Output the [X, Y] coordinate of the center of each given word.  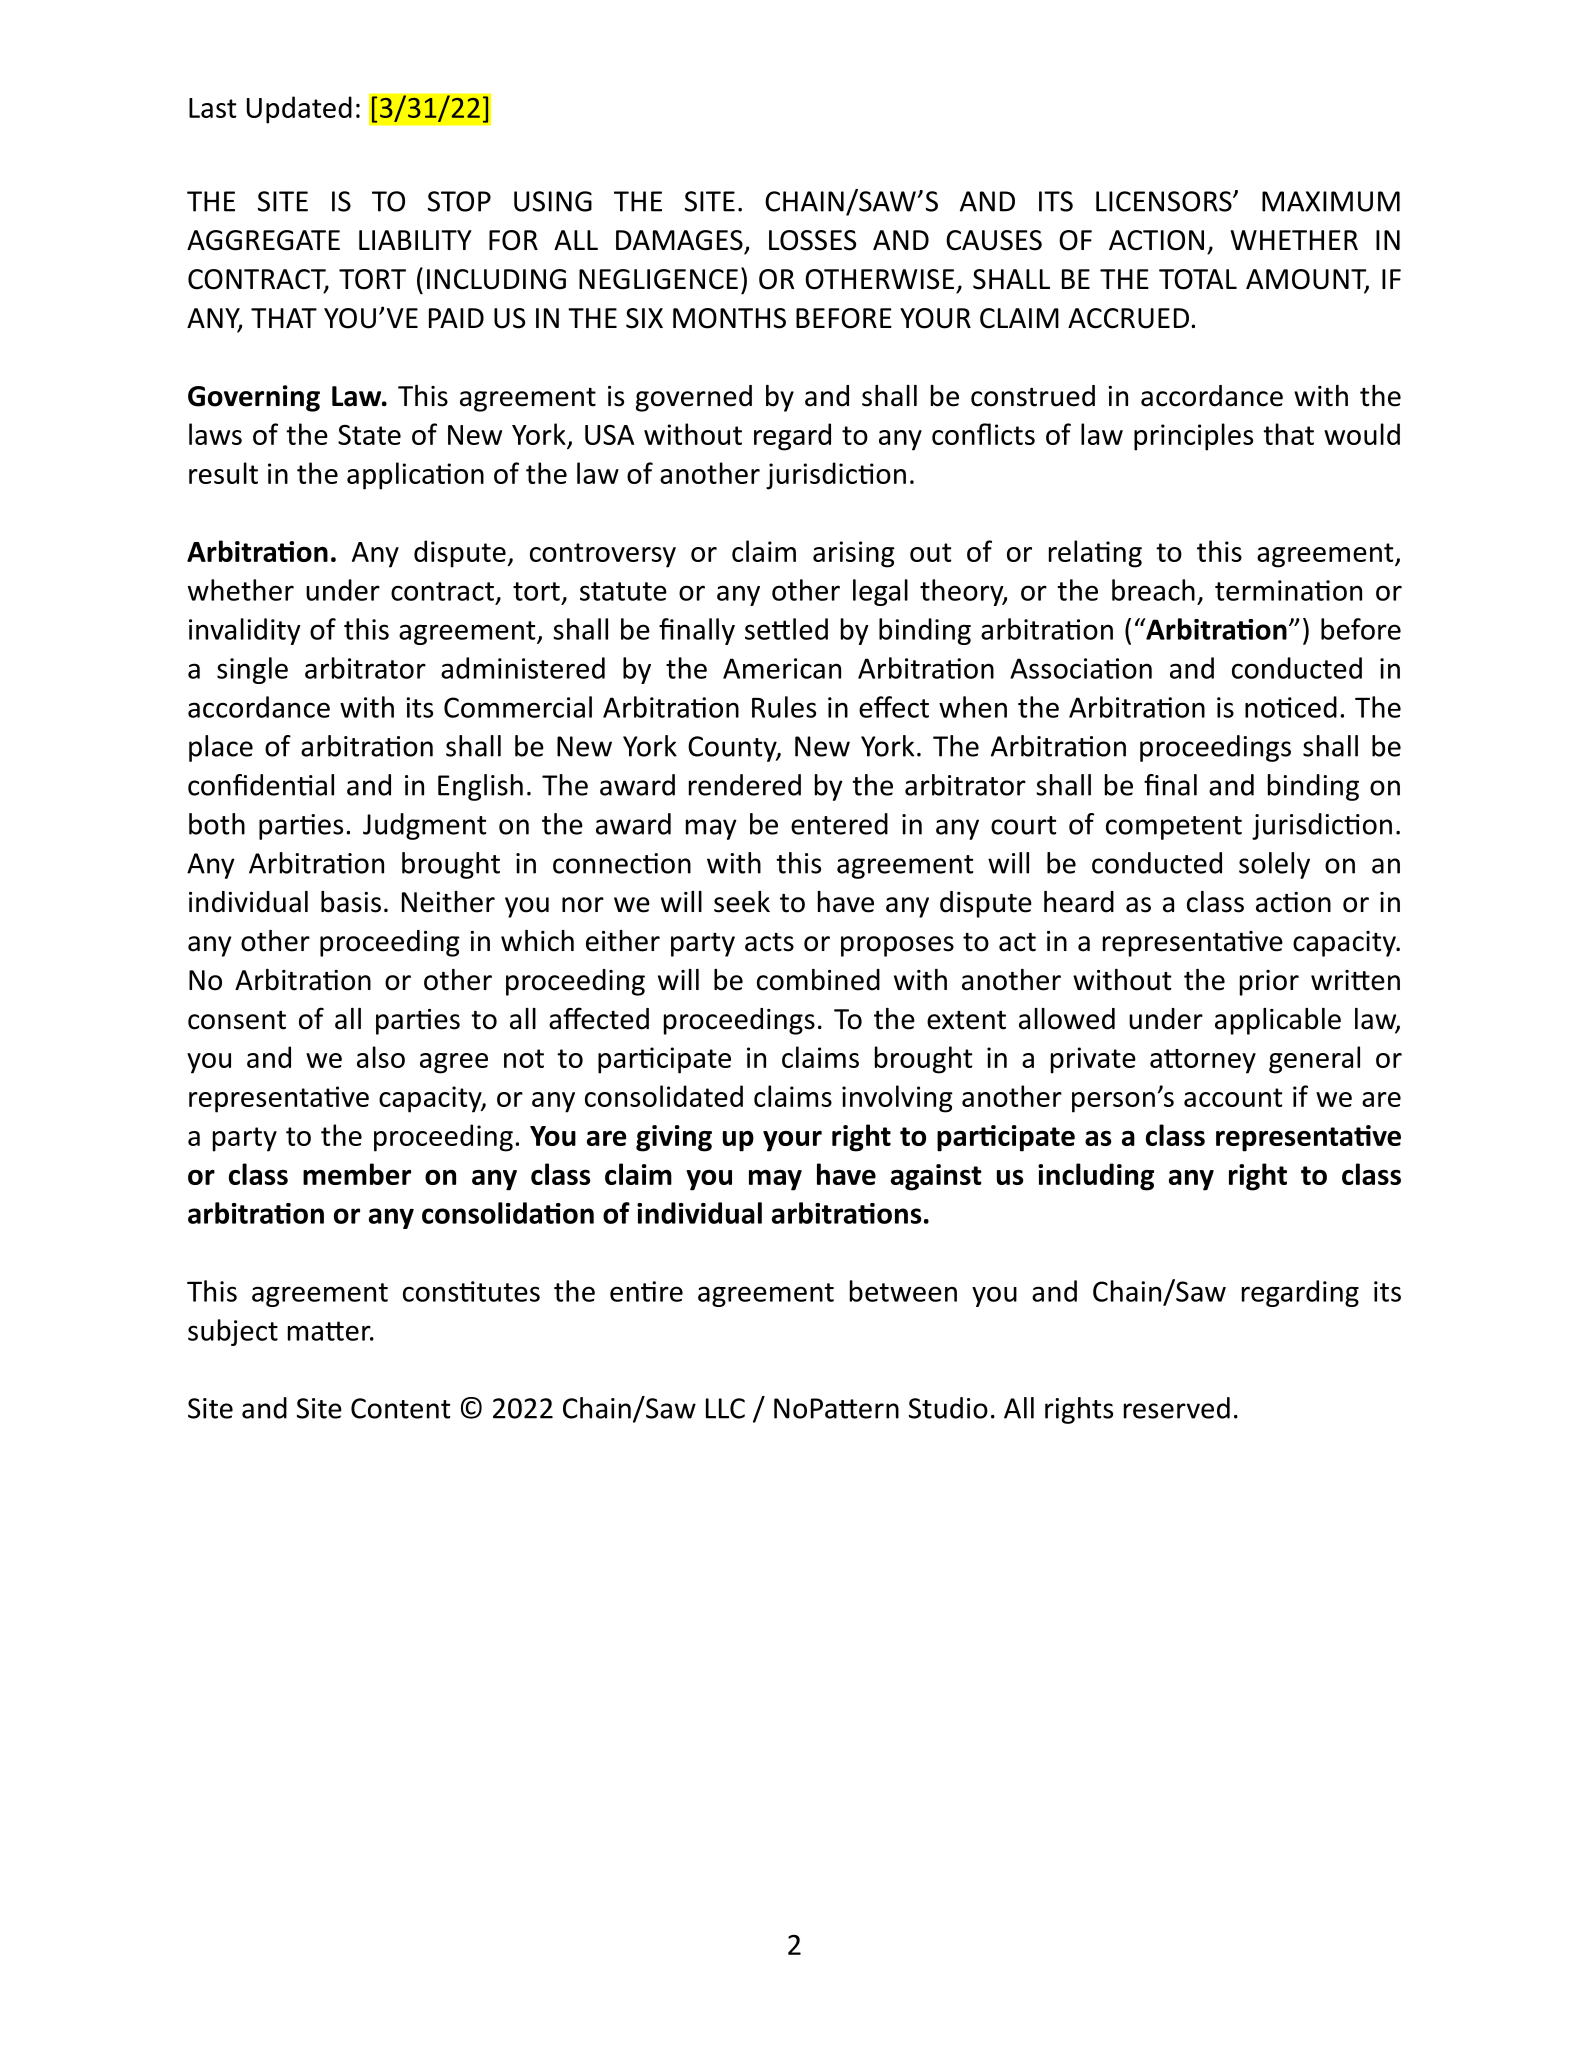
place [221, 748]
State [369, 435]
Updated [299, 110]
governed [694, 398]
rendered [745, 785]
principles [1193, 437]
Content [400, 1408]
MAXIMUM [1331, 201]
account [1233, 1097]
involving [897, 1099]
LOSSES [812, 240]
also [381, 1057]
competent [1174, 828]
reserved [1177, 1408]
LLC [725, 1408]
